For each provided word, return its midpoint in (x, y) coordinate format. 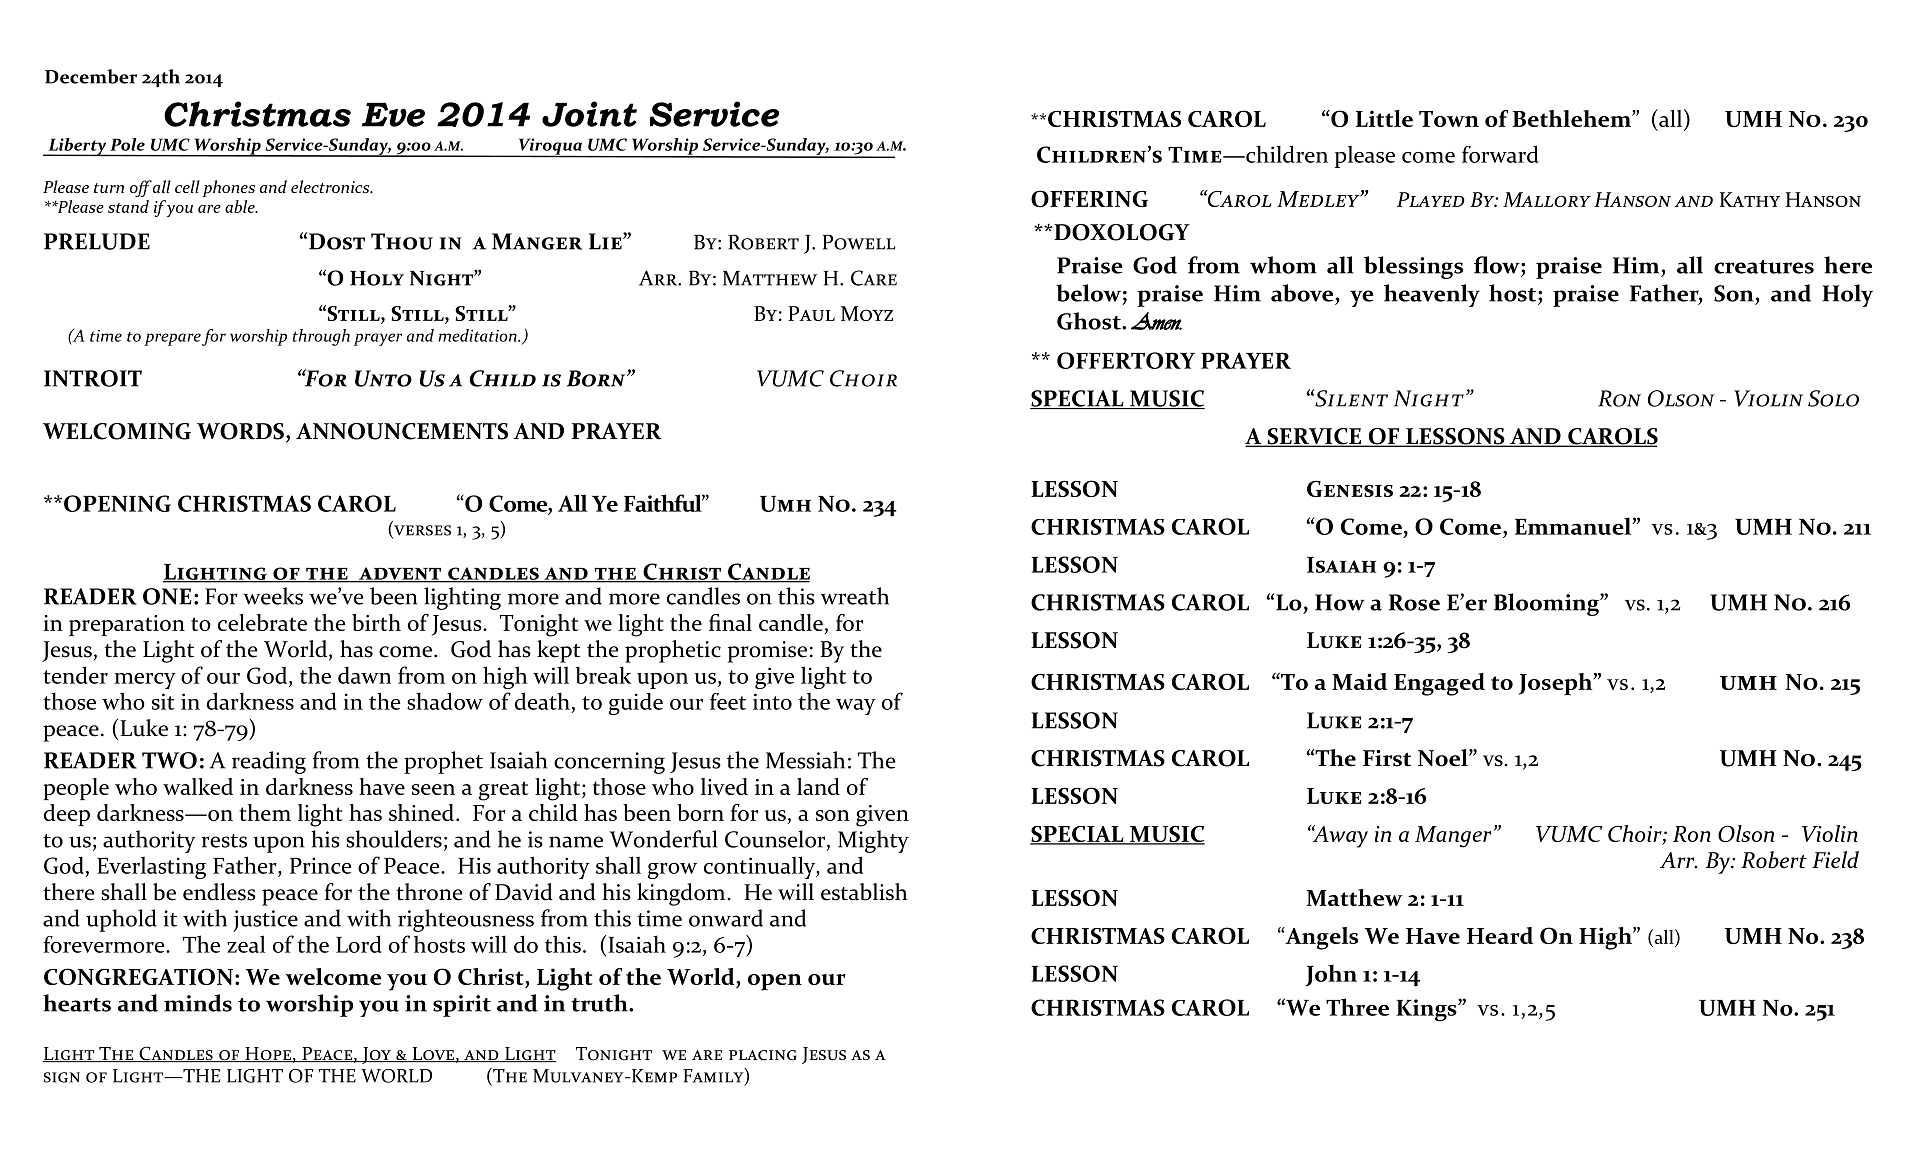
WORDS (240, 431)
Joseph (1556, 684)
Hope (268, 1055)
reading (269, 762)
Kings (1427, 1010)
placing (763, 1055)
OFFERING (1089, 198)
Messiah (805, 760)
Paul (811, 313)
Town (1449, 119)
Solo (1833, 398)
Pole (127, 144)
